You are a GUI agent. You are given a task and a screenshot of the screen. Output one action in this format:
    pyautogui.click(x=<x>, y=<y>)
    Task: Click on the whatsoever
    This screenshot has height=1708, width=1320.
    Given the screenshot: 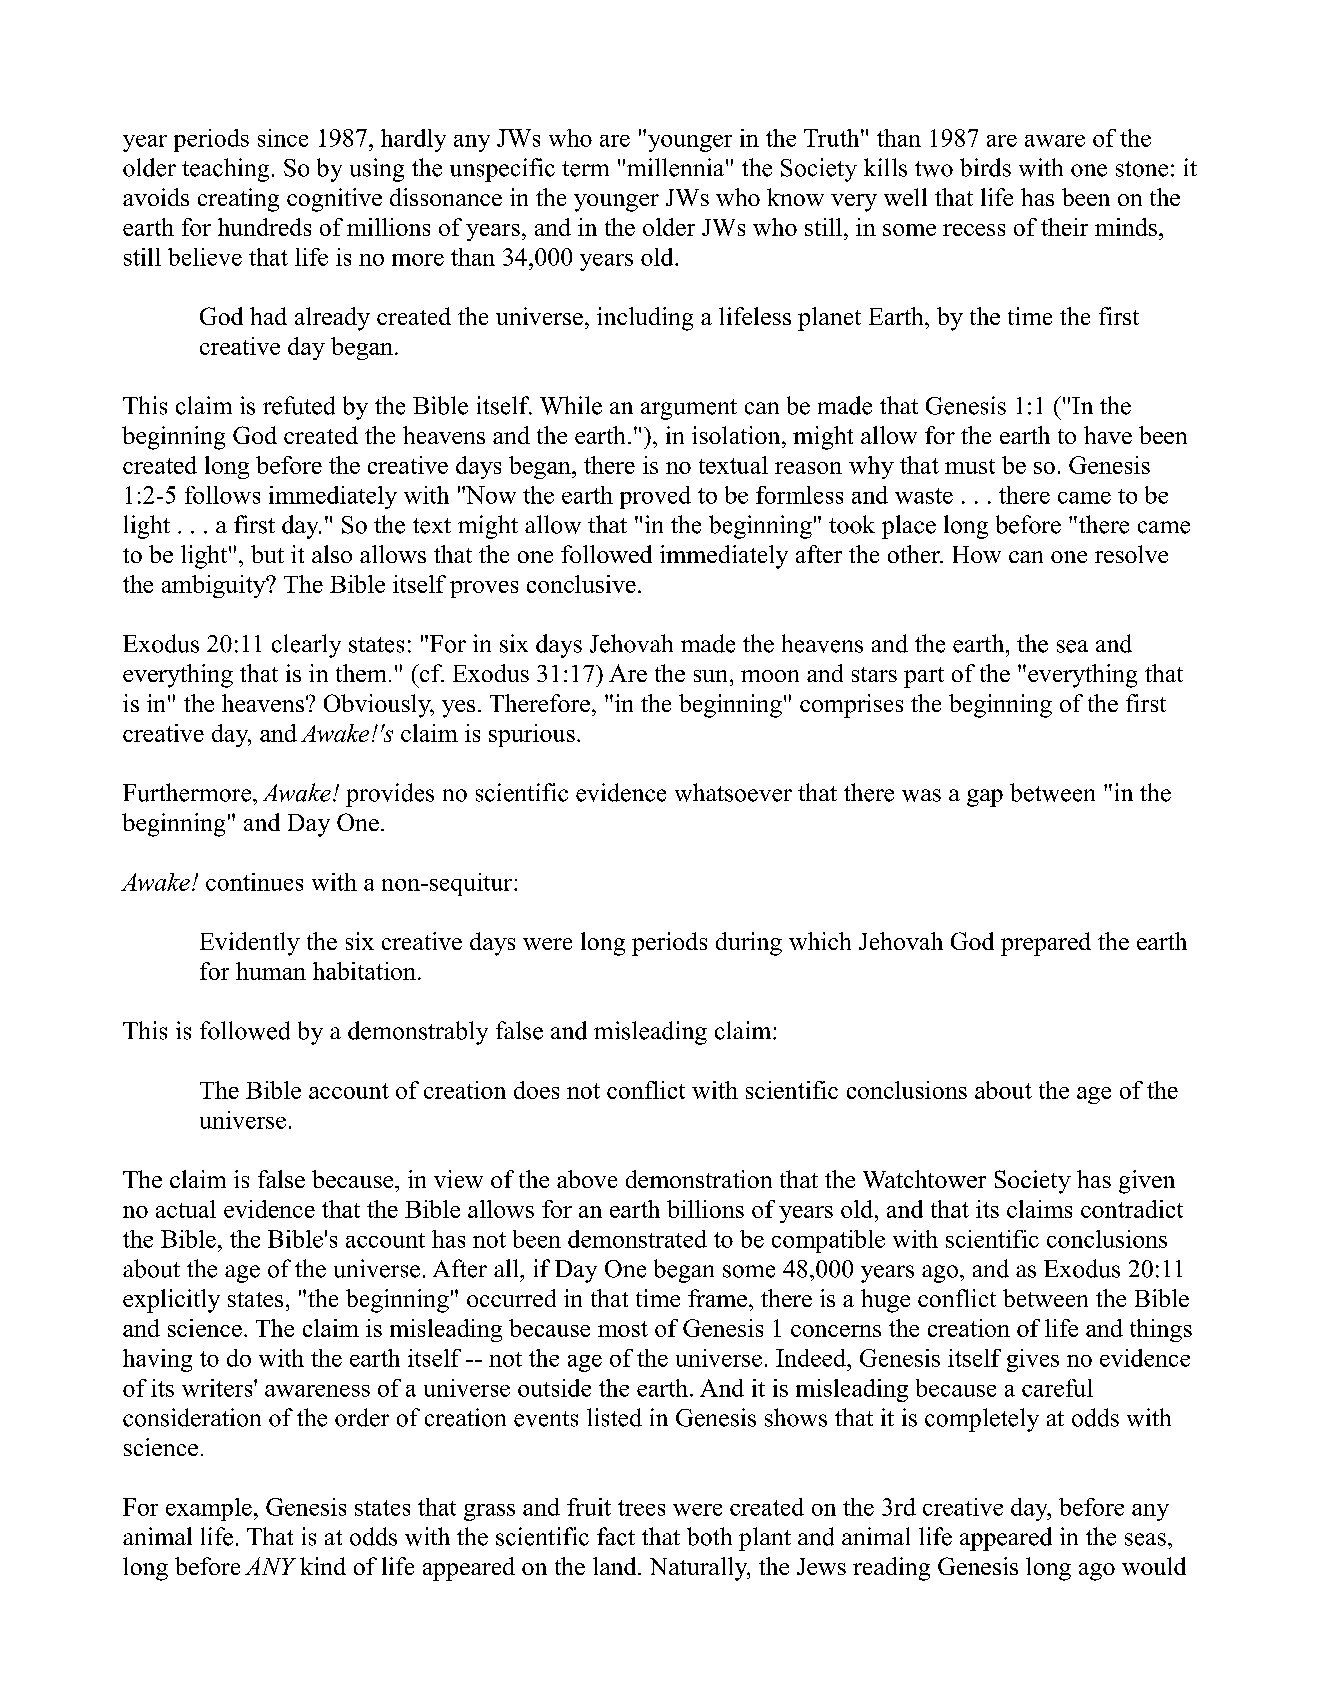 What is the action you would take?
    pyautogui.click(x=733, y=792)
